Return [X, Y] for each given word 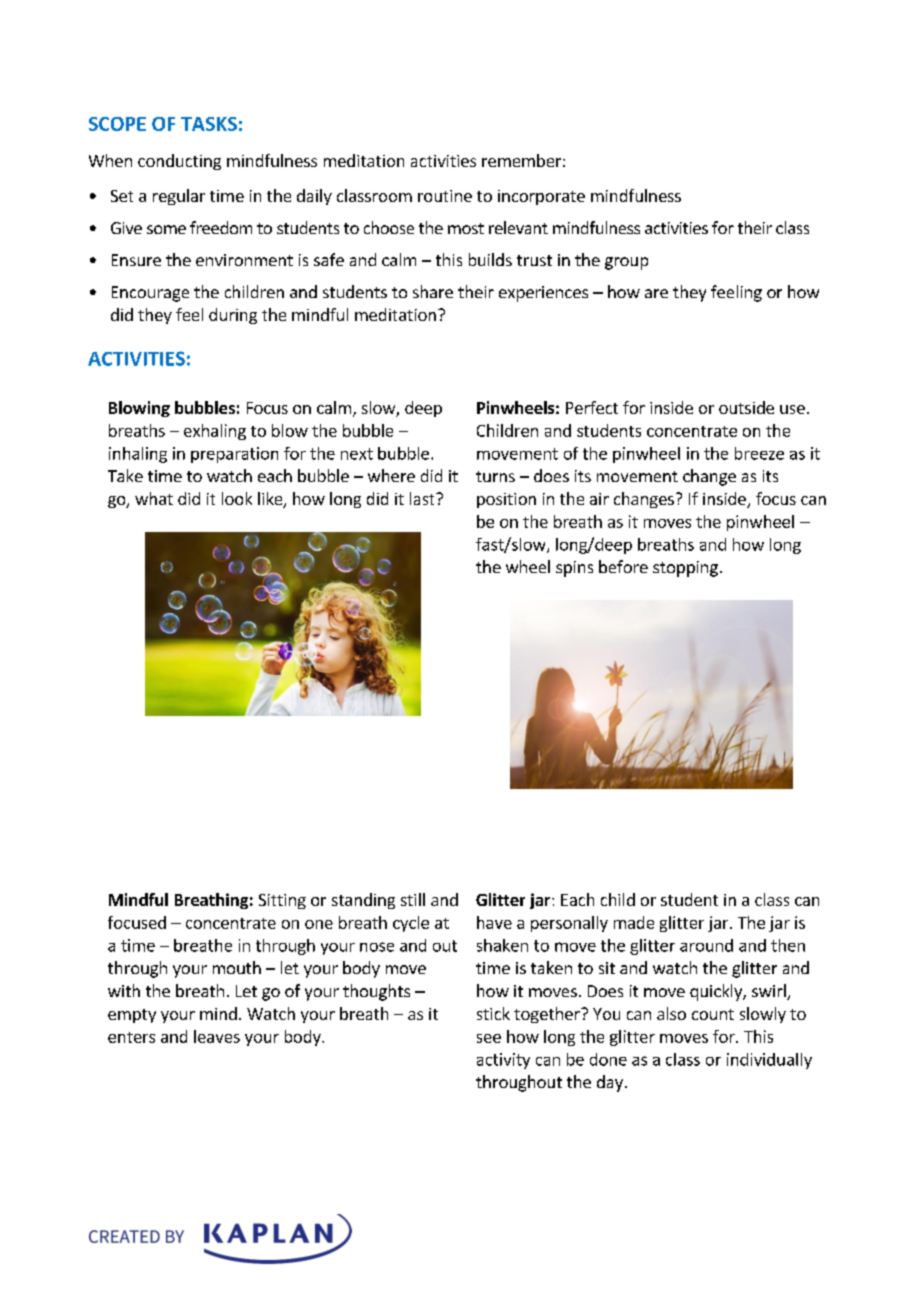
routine [445, 196]
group [626, 263]
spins [574, 569]
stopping [685, 569]
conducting [179, 162]
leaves [217, 1036]
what [154, 498]
